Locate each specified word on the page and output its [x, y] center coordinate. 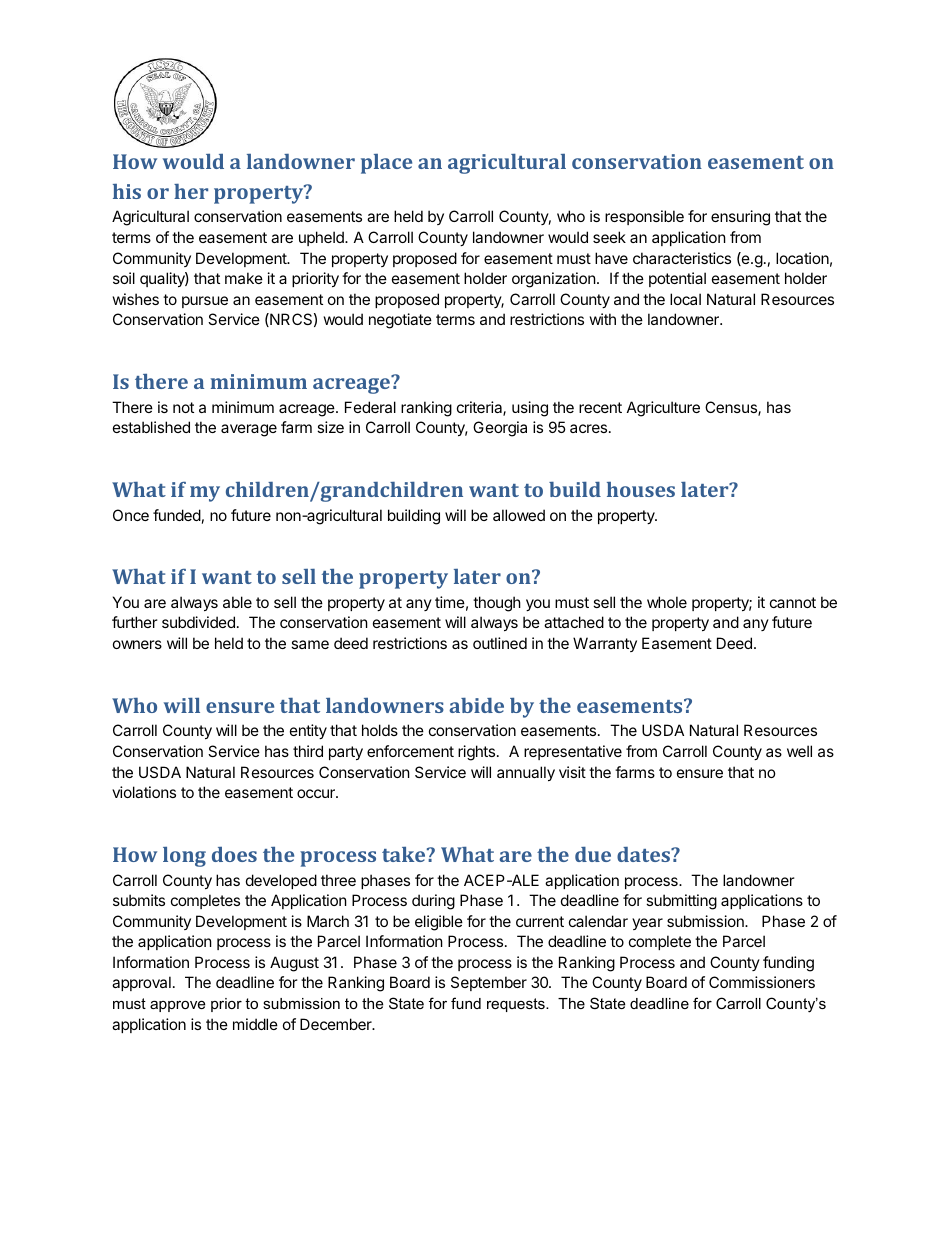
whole [667, 602]
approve [177, 1006]
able [237, 602]
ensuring [740, 218]
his [127, 191]
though [497, 604]
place [386, 164]
